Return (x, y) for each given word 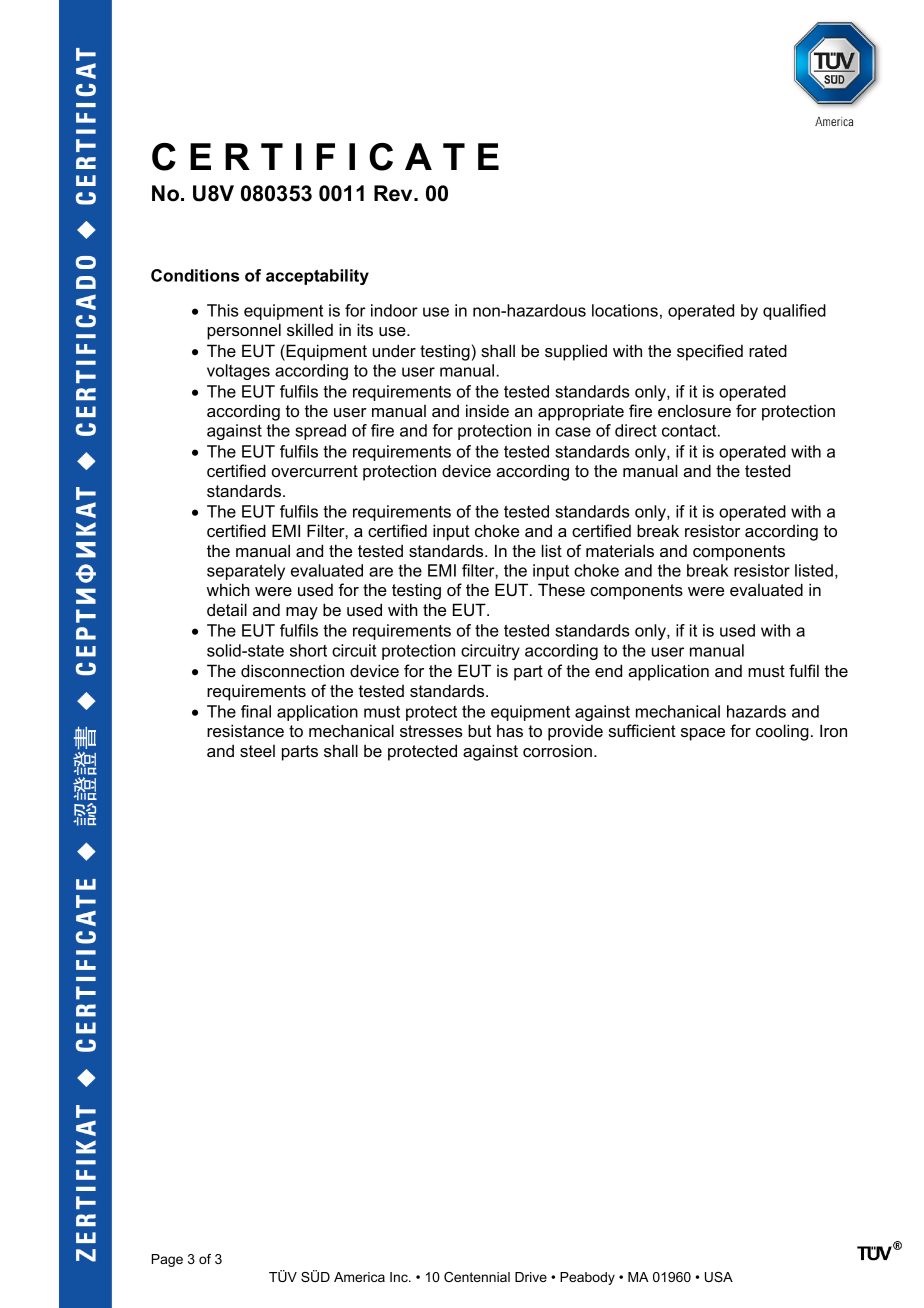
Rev (394, 193)
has (510, 731)
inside (487, 410)
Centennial (477, 1277)
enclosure (694, 410)
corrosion (557, 751)
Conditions (195, 275)
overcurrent (315, 471)
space (703, 734)
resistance (245, 730)
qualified (794, 312)
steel (257, 751)
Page (167, 1260)
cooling (782, 732)
